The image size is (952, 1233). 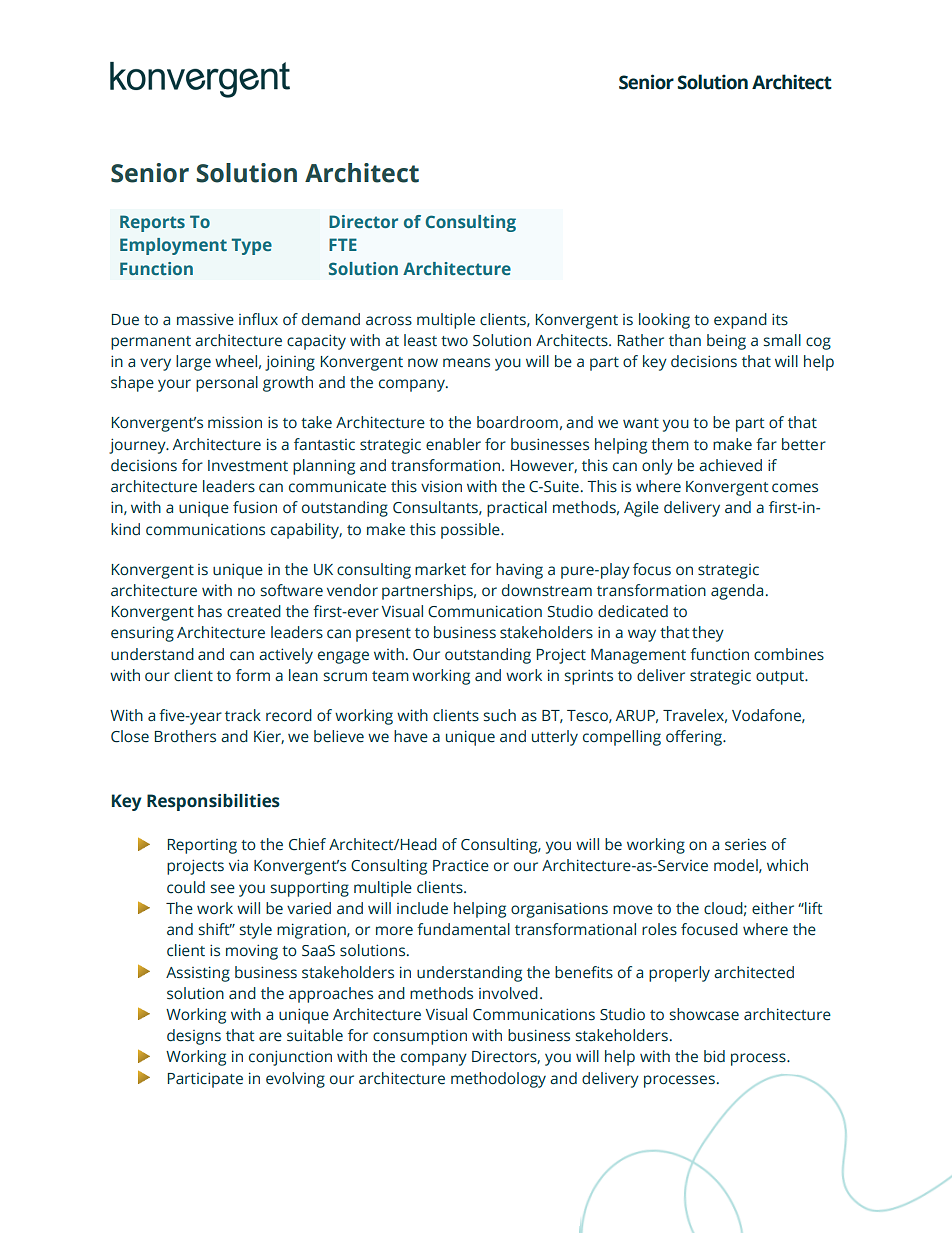 What do you see at coordinates (343, 244) in the image?
I see `FTE` at bounding box center [343, 244].
